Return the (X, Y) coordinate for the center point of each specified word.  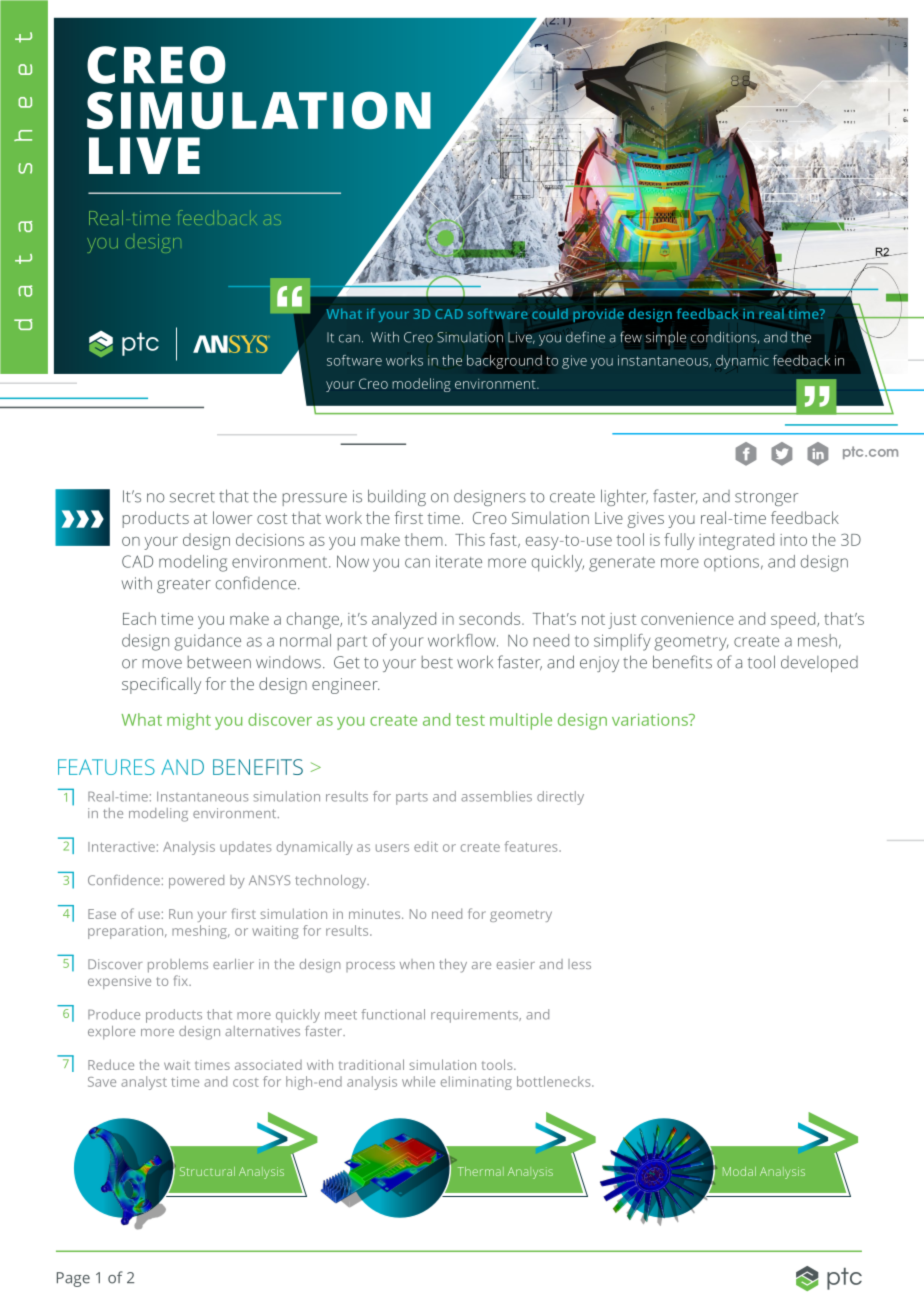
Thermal (481, 1171)
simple (666, 338)
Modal (739, 1171)
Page (73, 1279)
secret (192, 497)
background (504, 362)
